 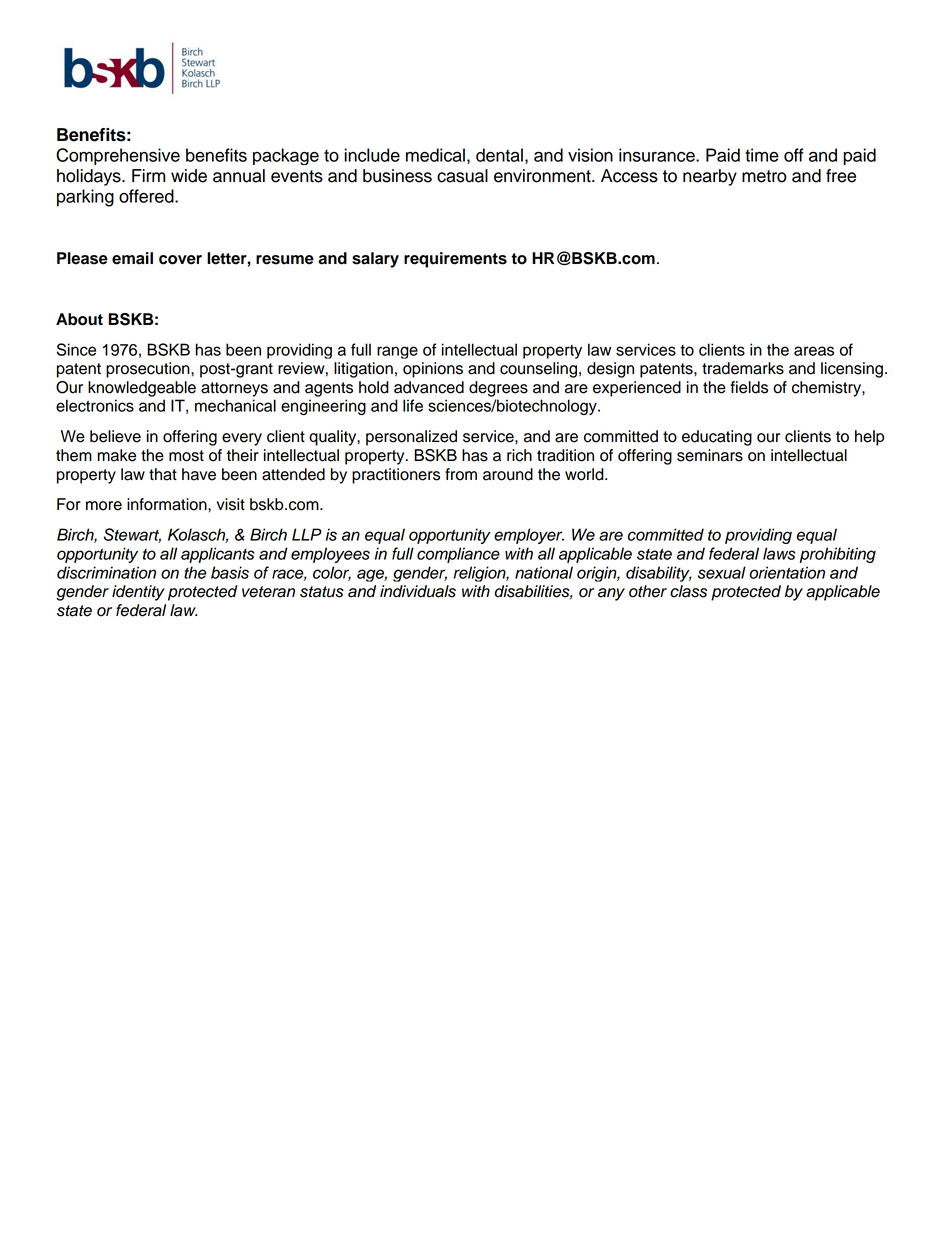 What do you see at coordinates (148, 175) in the page?
I see `Firm` at bounding box center [148, 175].
